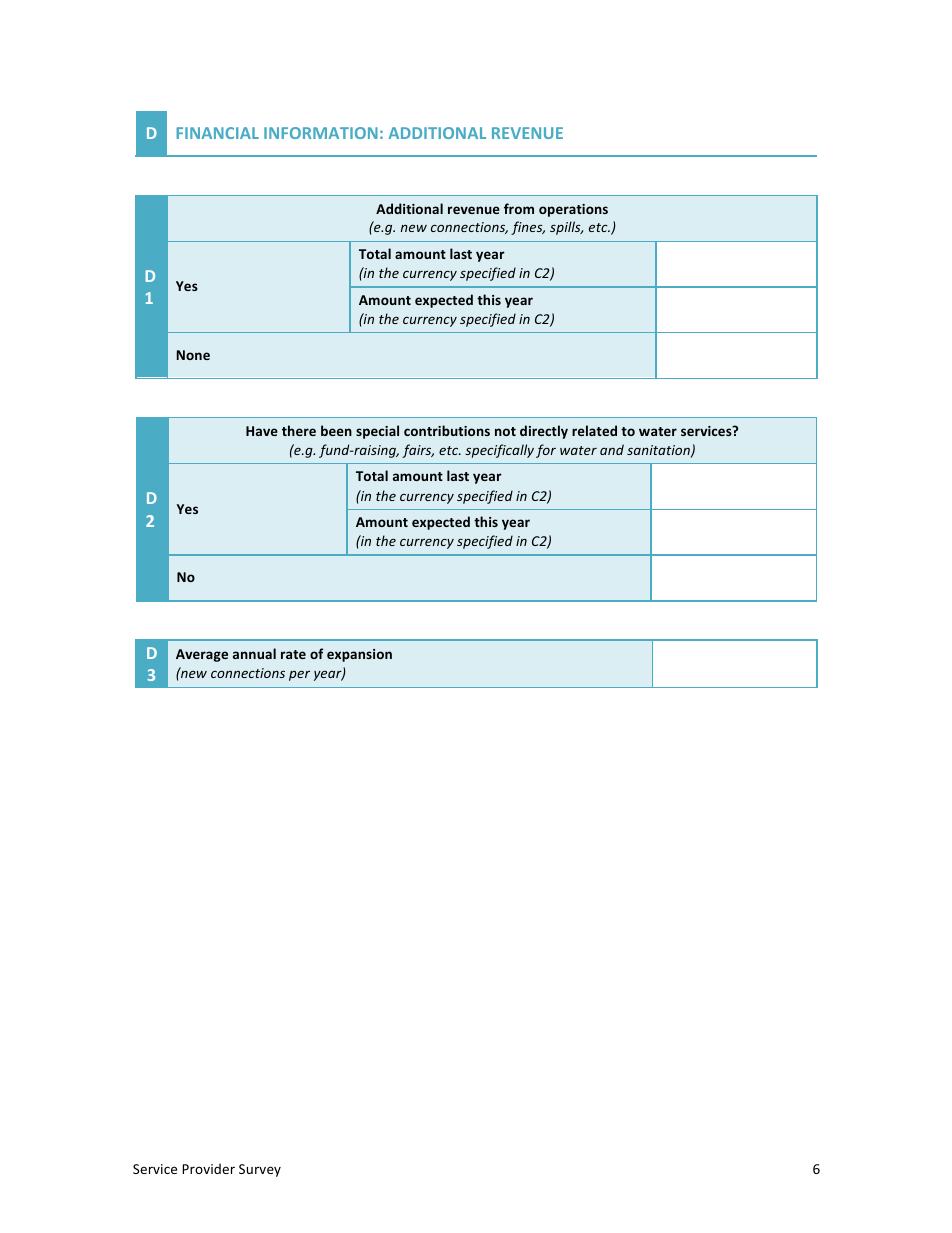 The image size is (952, 1233). Describe the element at coordinates (208, 1168) in the screenshot. I see `Provider` at that location.
